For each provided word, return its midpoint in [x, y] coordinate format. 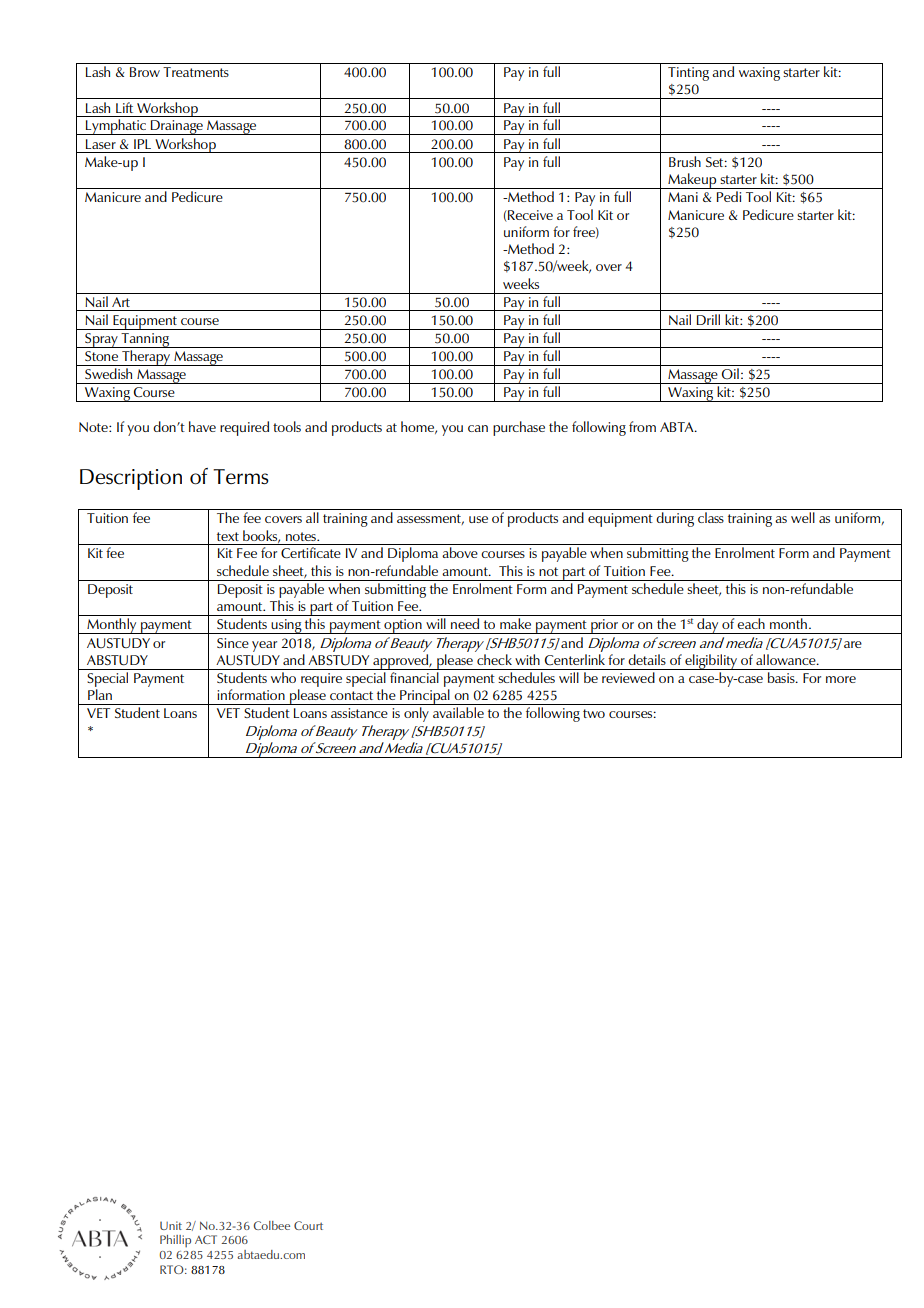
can [478, 428]
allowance [787, 659]
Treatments [196, 72]
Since [233, 643]
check [494, 659]
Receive [529, 216]
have [202, 426]
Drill [708, 319]
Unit [171, 1225]
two [594, 713]
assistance [359, 713]
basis [782, 677]
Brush [685, 161]
